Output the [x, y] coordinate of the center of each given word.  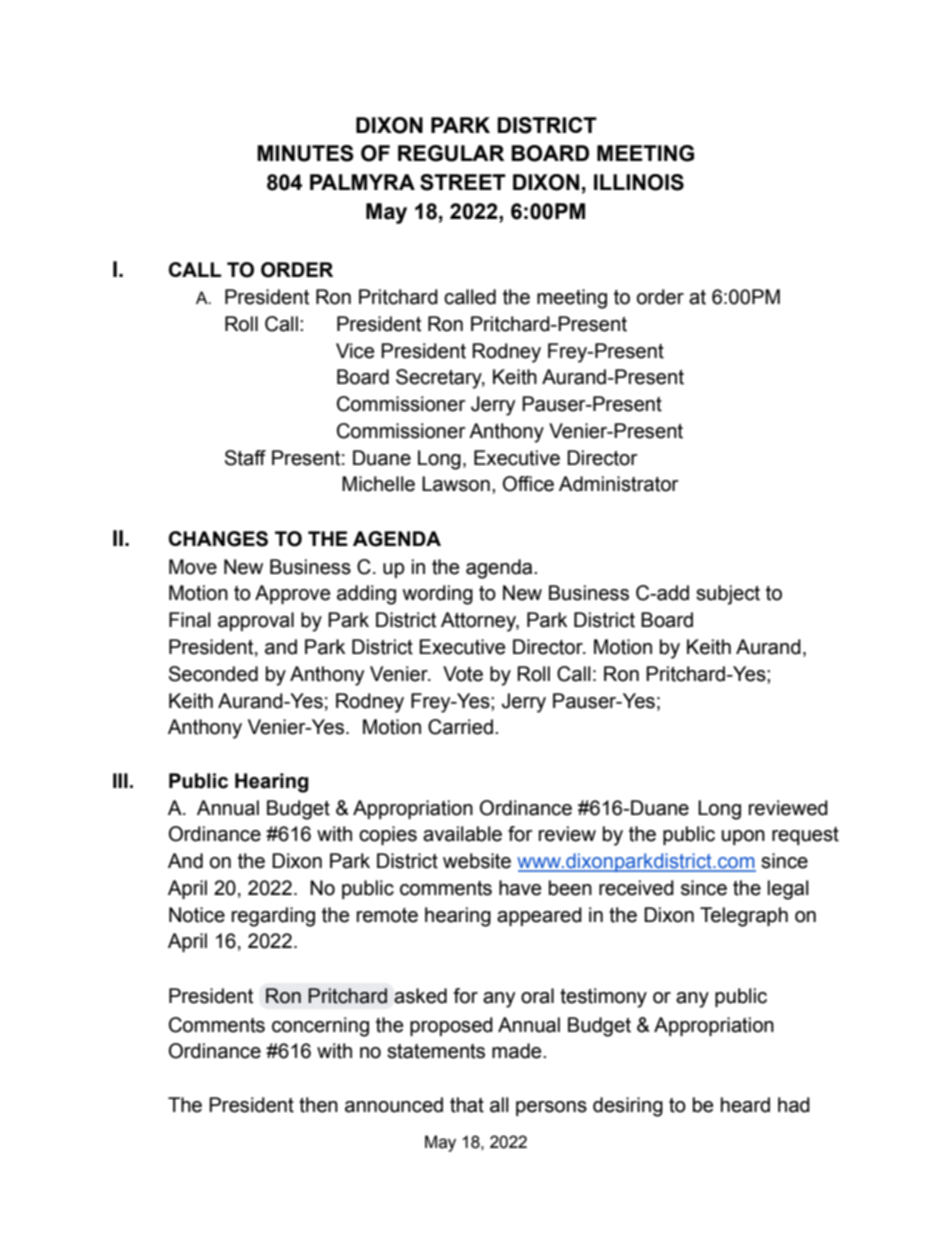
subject [728, 595]
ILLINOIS [639, 182]
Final [190, 620]
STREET [463, 182]
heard [745, 1105]
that [467, 1105]
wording [437, 595]
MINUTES [305, 153]
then [318, 1105]
